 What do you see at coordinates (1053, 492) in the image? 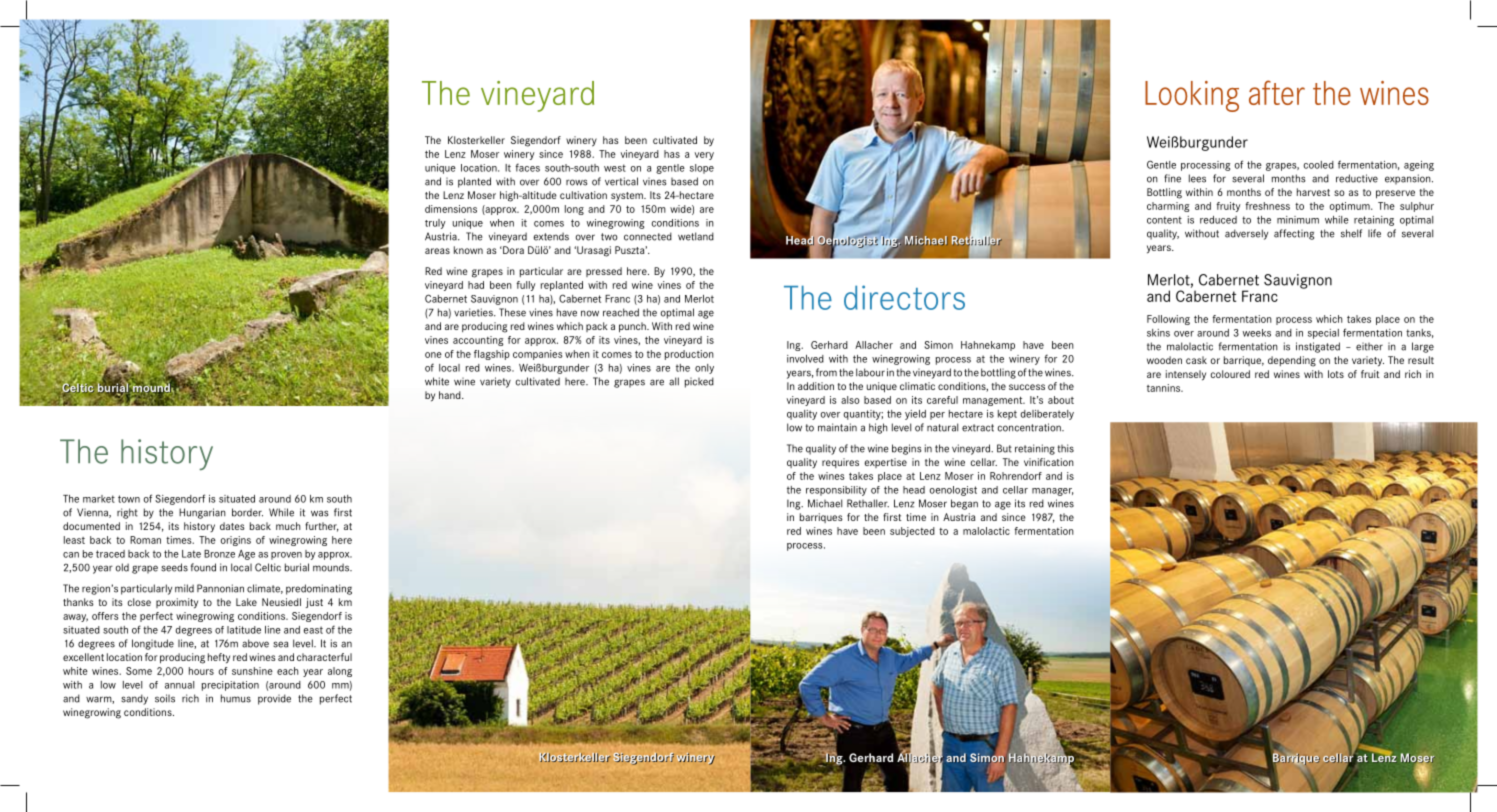
I see `manager` at bounding box center [1053, 492].
